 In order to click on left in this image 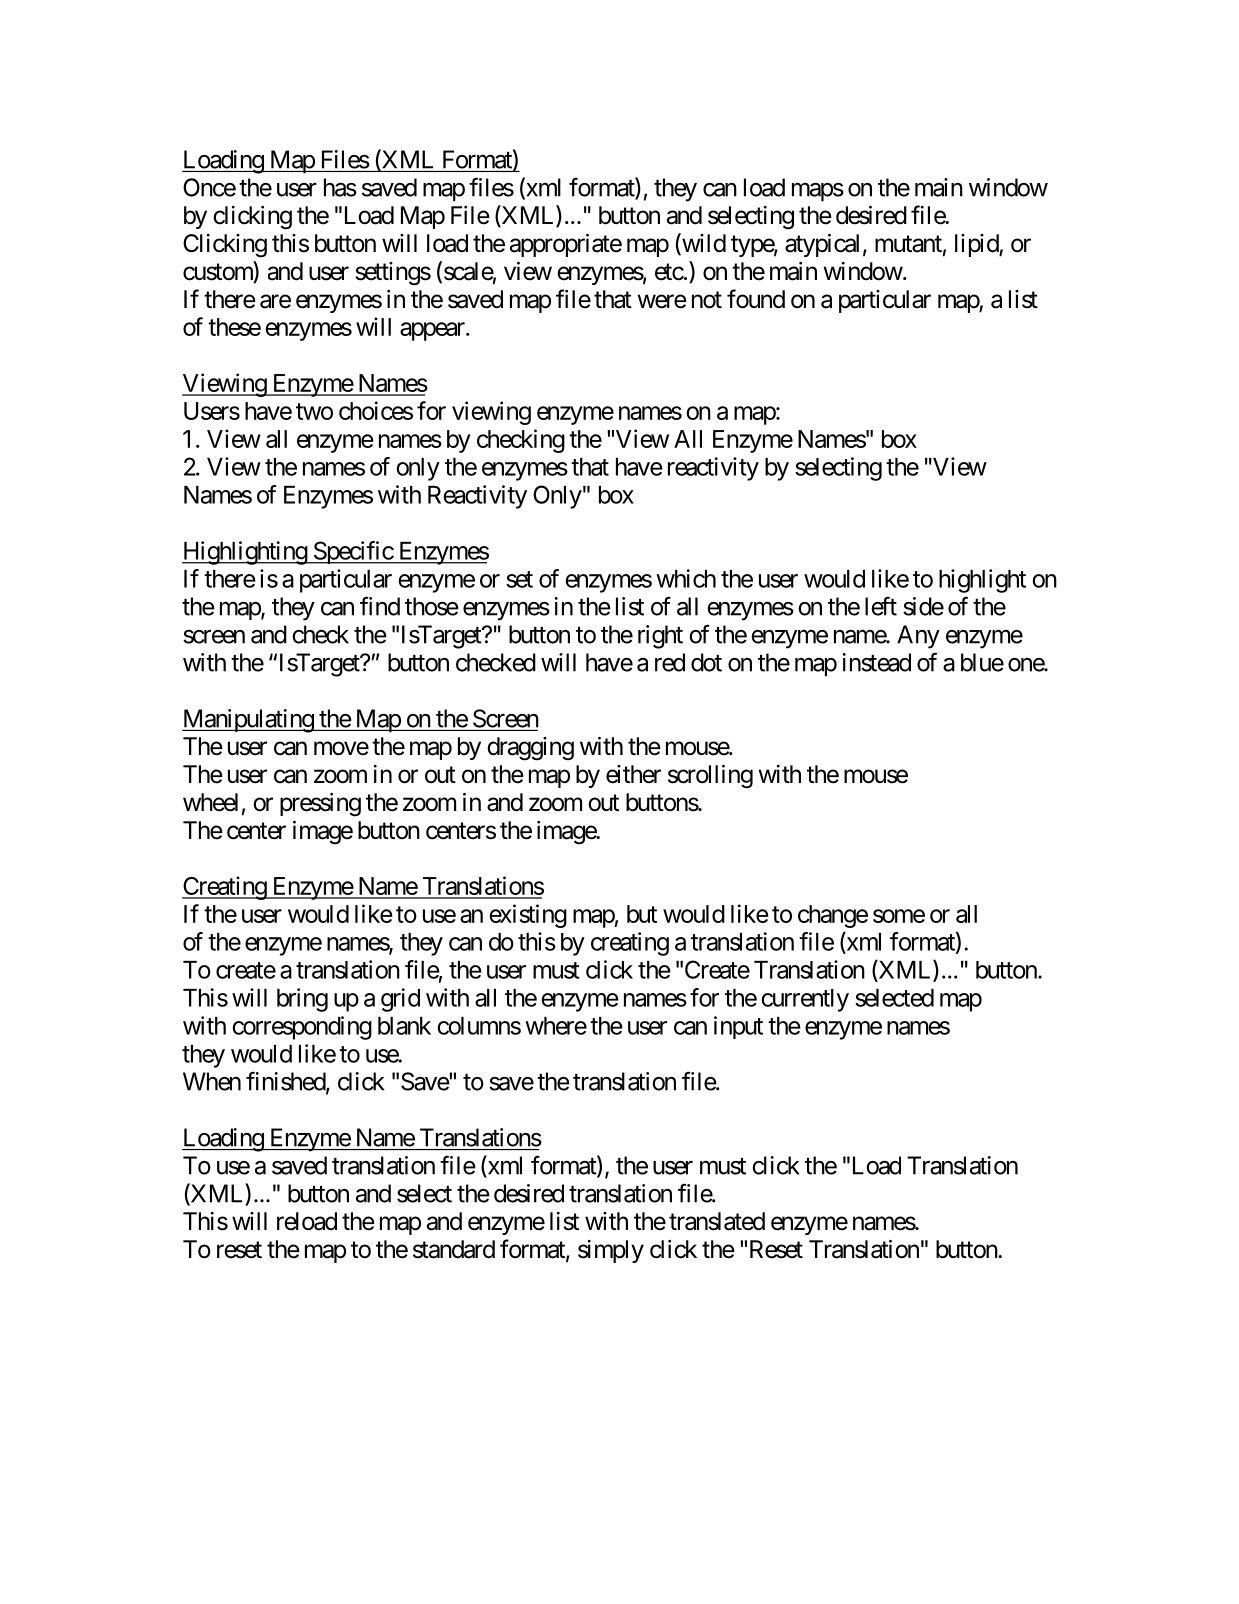, I will do `click(881, 606)`.
